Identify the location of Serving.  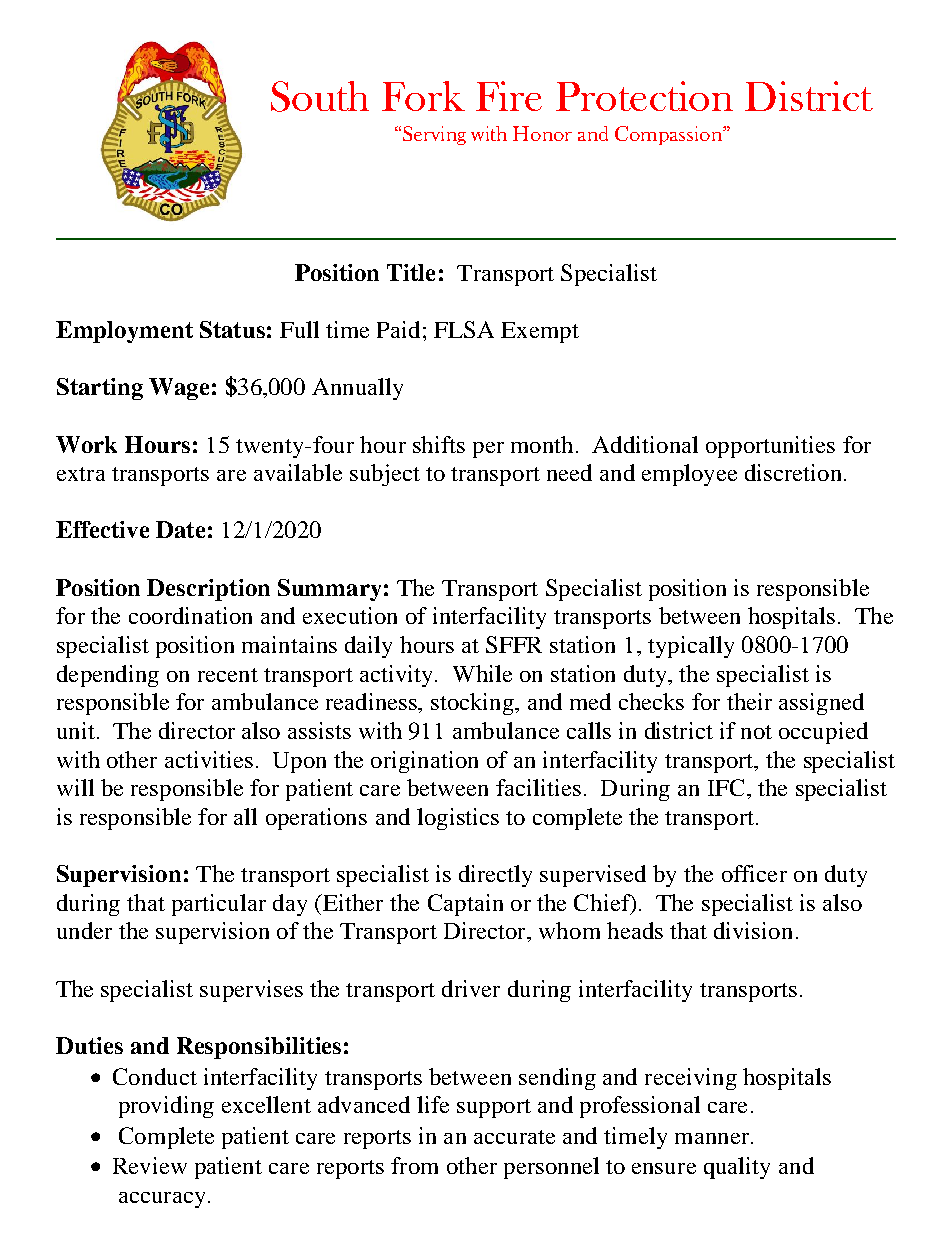
(434, 135).
